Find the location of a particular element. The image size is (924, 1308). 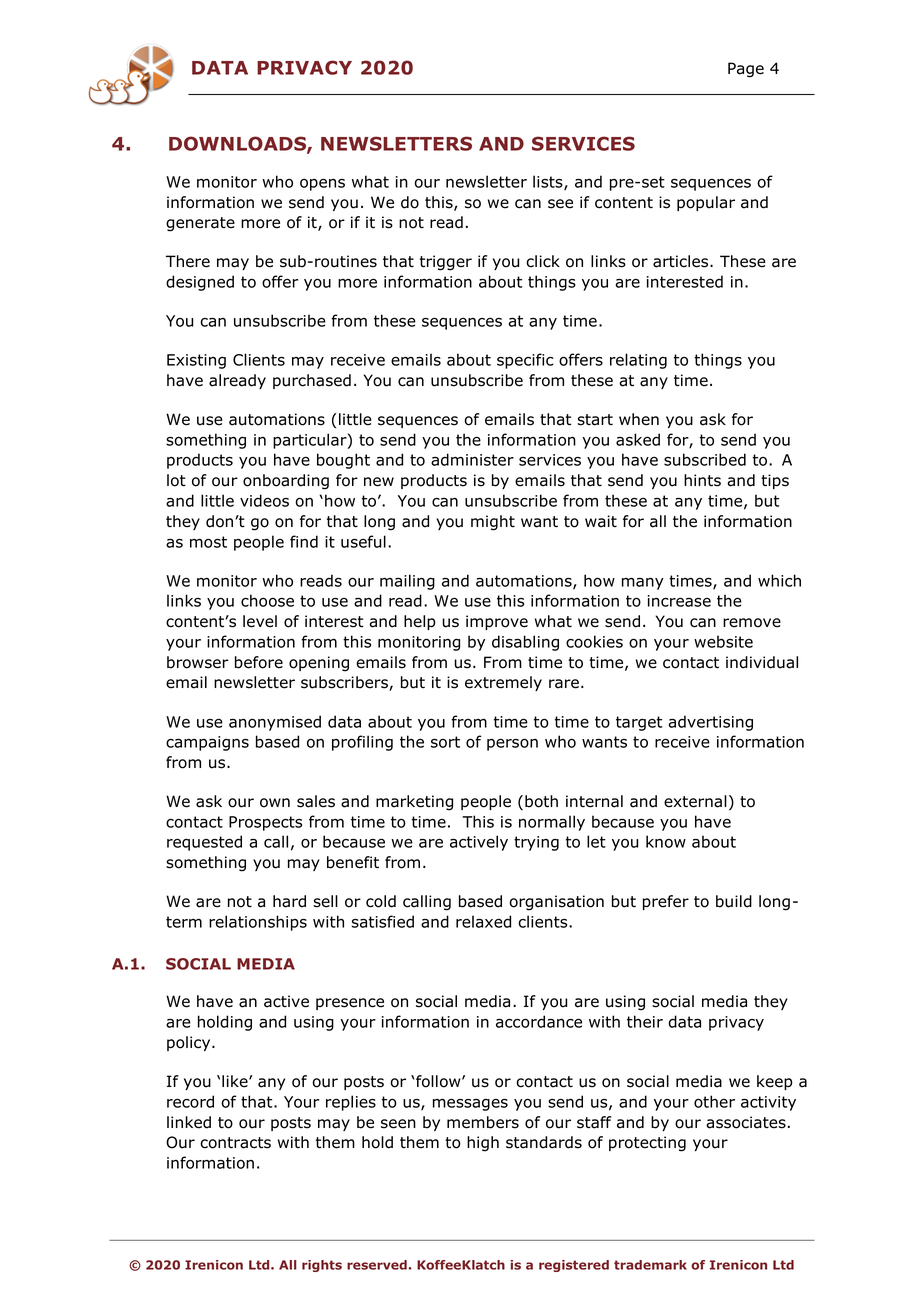

rights is located at coordinates (322, 1266).
